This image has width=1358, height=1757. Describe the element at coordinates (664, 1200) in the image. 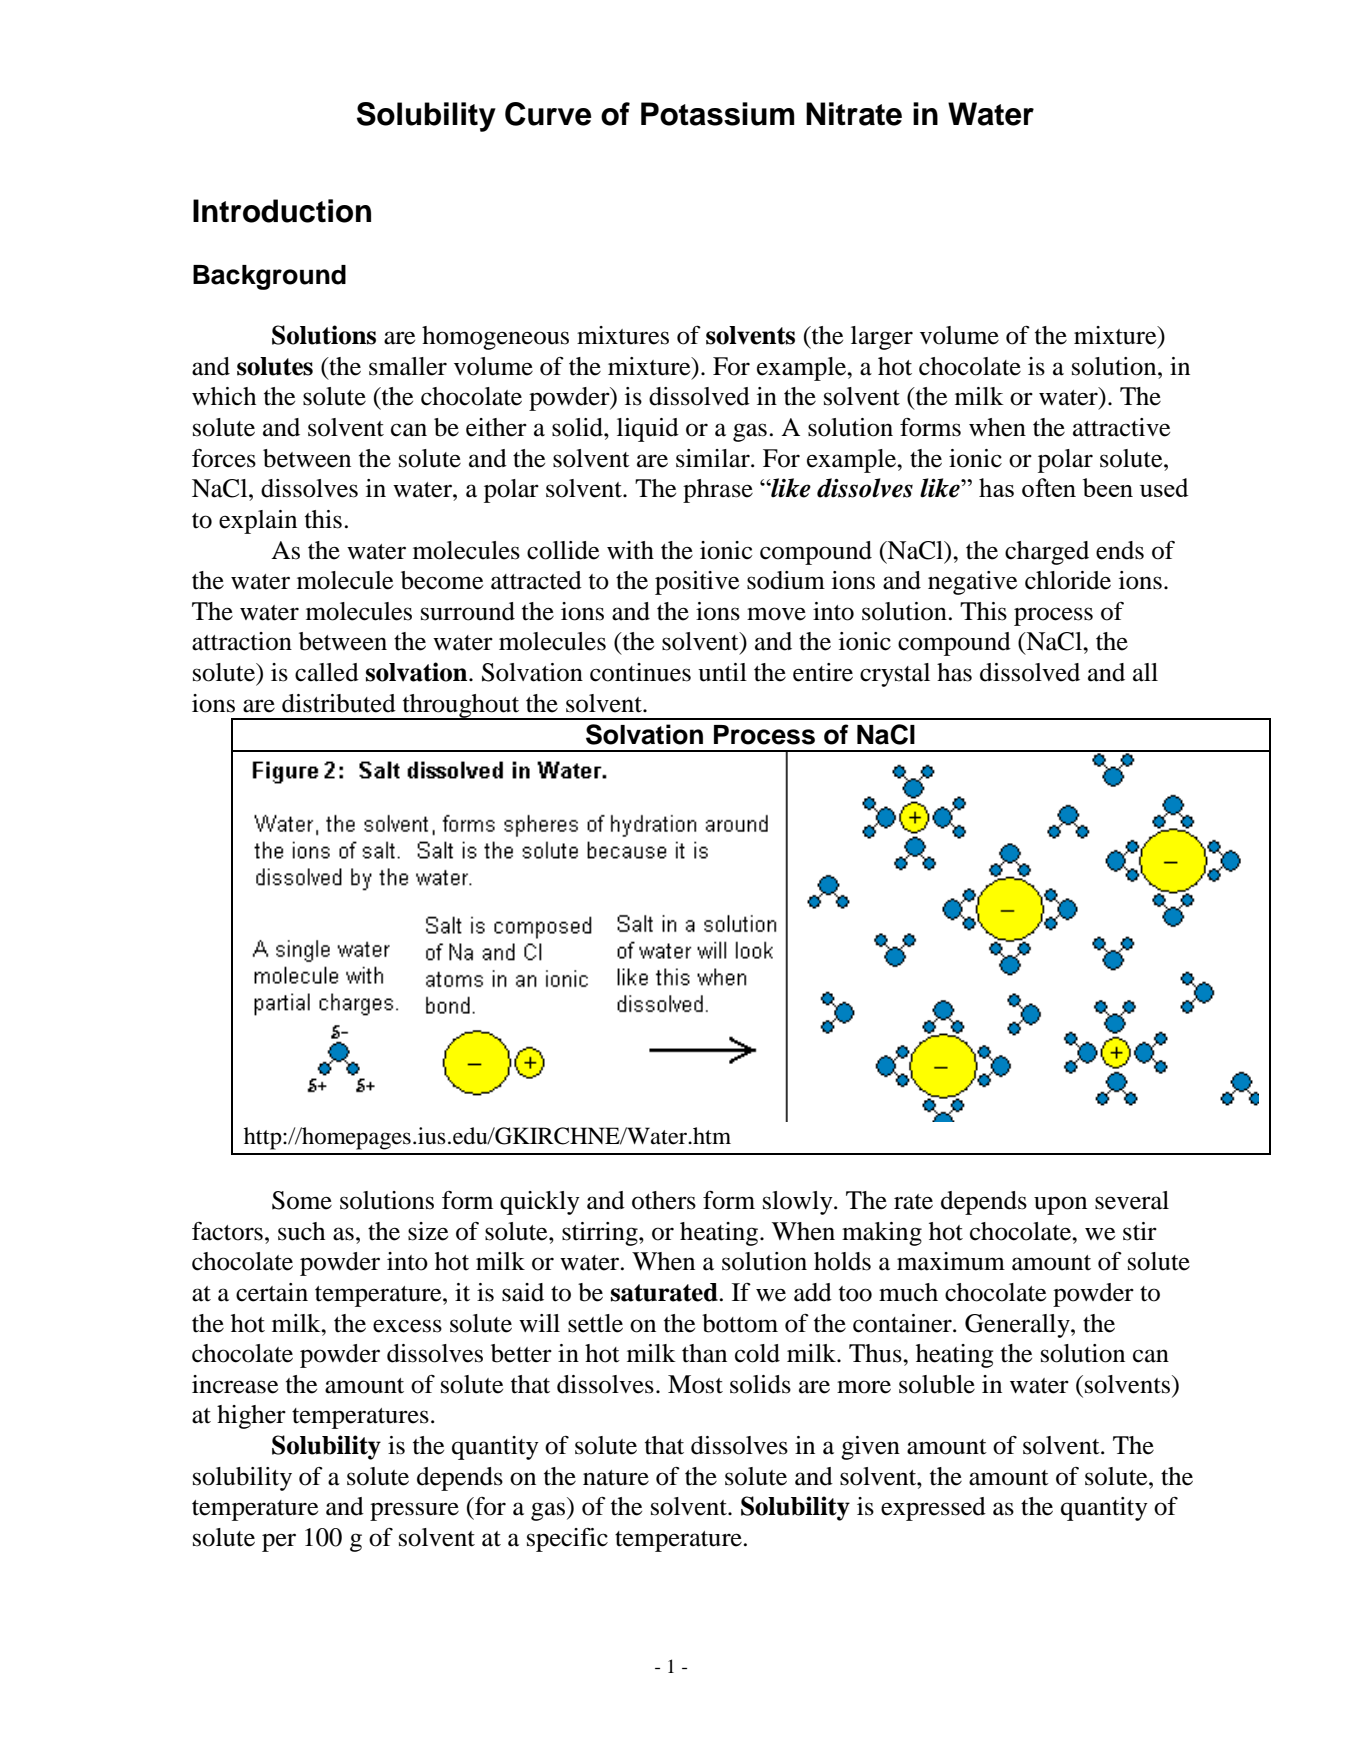

I see `others` at that location.
